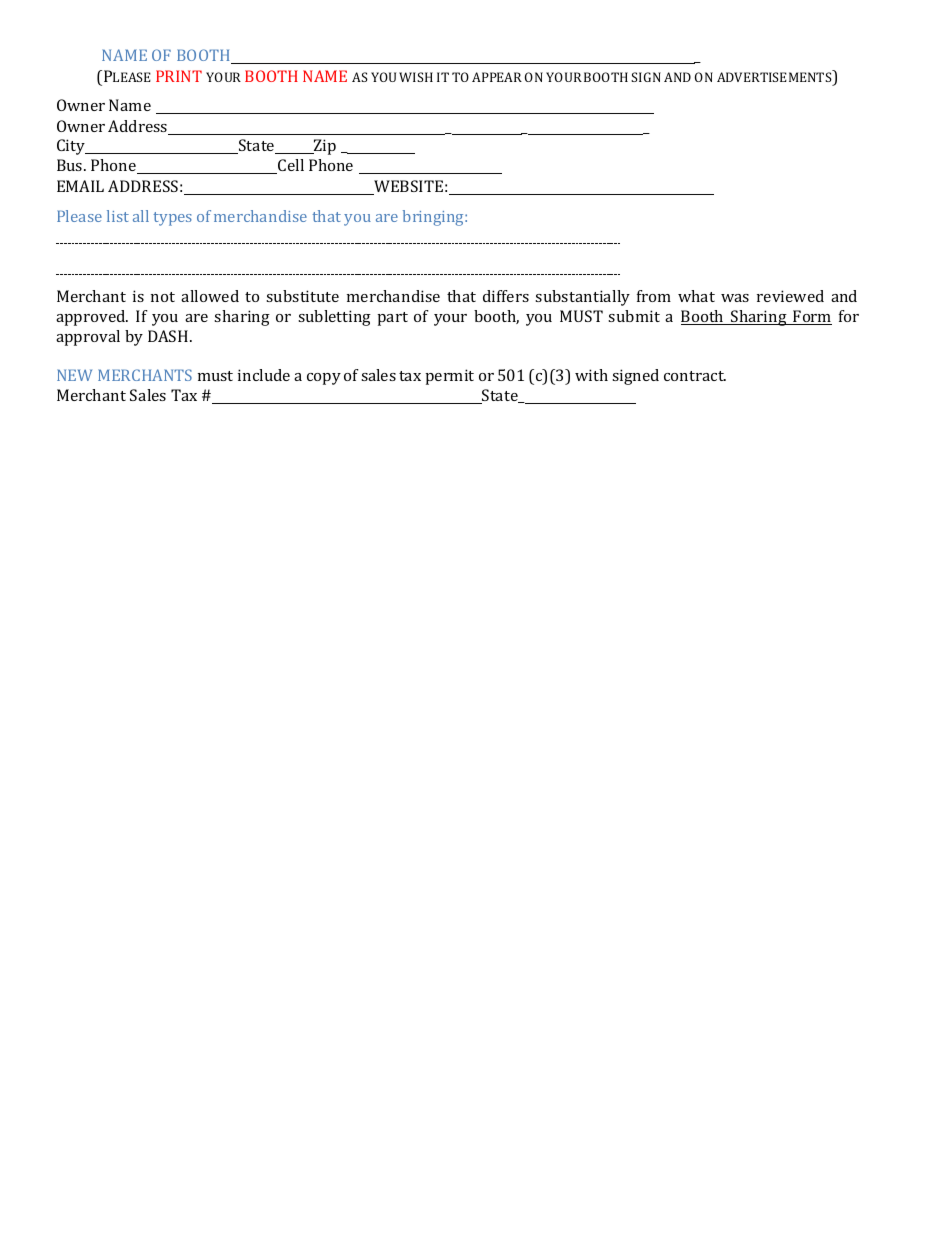 The height and width of the document is (1233, 952). Describe the element at coordinates (179, 76) in the document. I see `PRINT` at that location.
